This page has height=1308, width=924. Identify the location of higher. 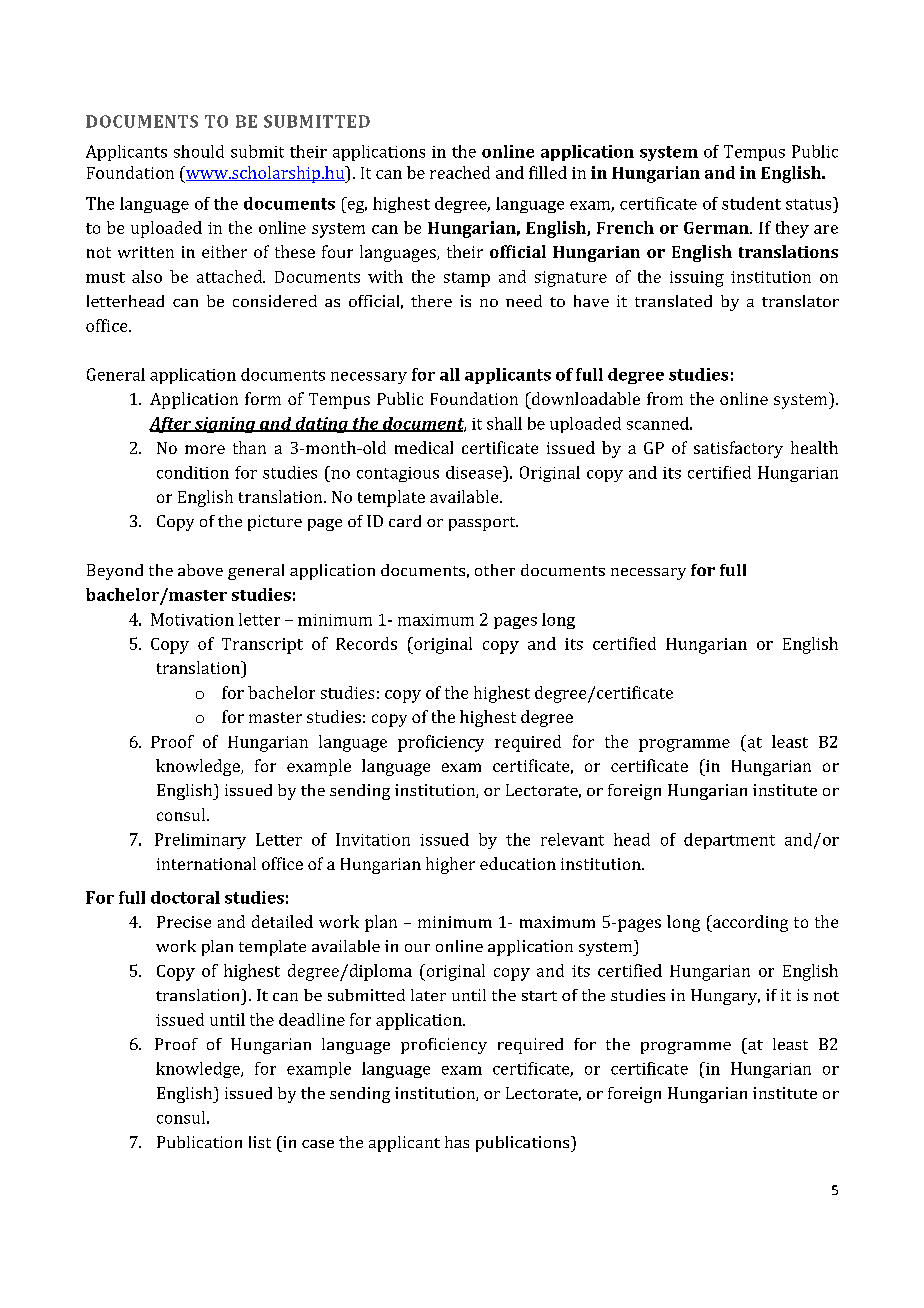
(450, 865).
